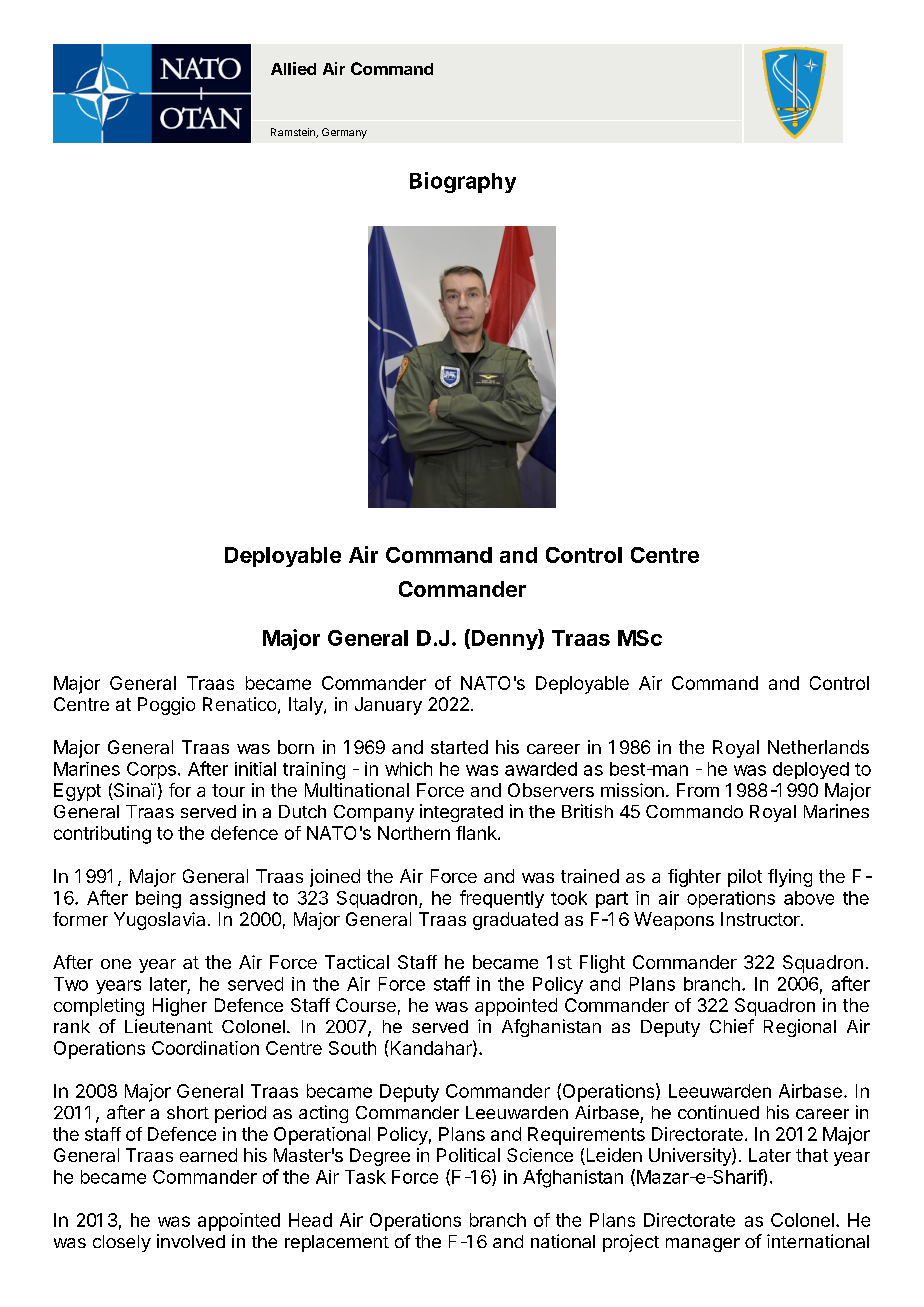 The width and height of the screenshot is (924, 1307). What do you see at coordinates (191, 1241) in the screenshot?
I see `involved` at bounding box center [191, 1241].
